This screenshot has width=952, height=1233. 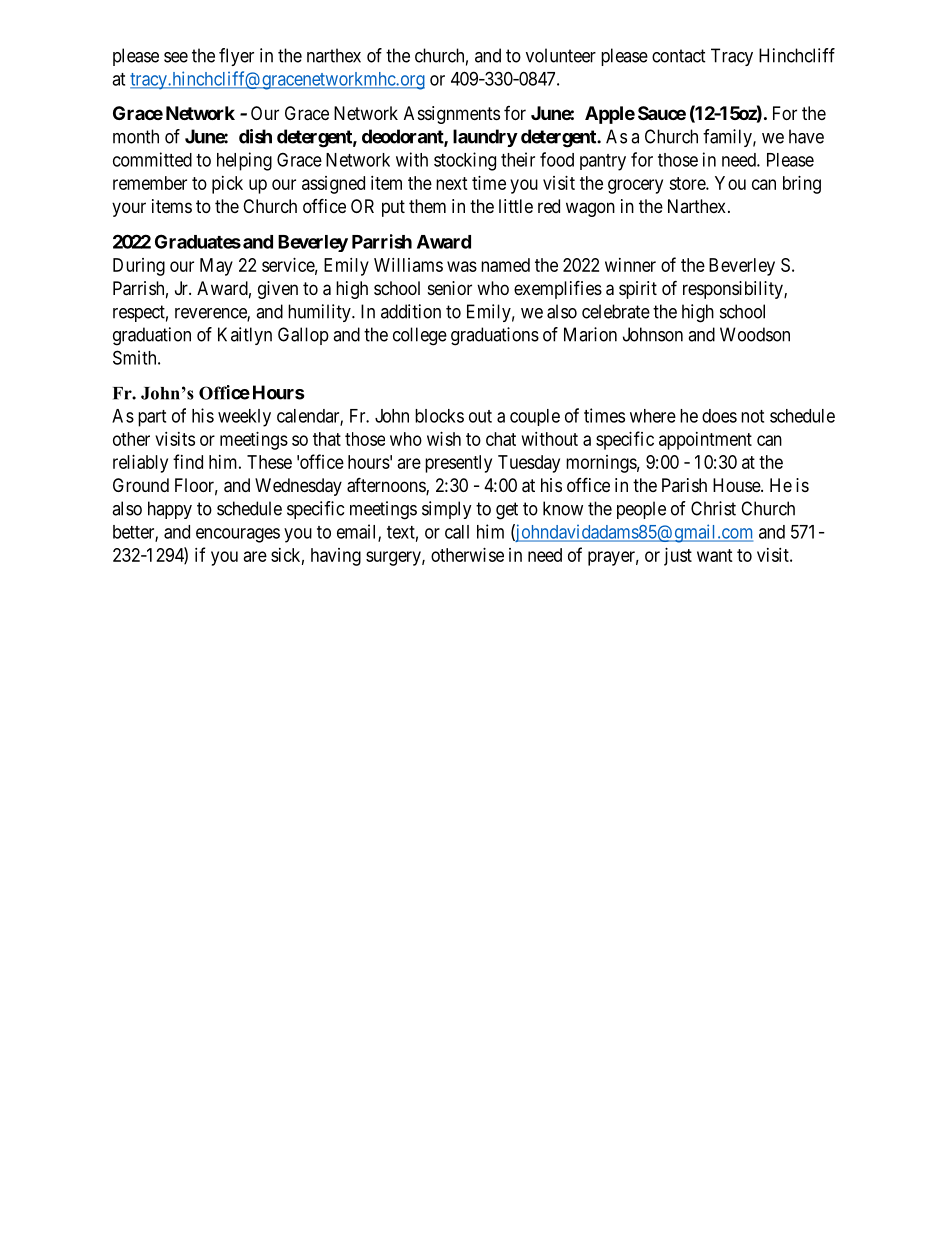 I want to click on Kaitlyn, so click(x=245, y=336).
